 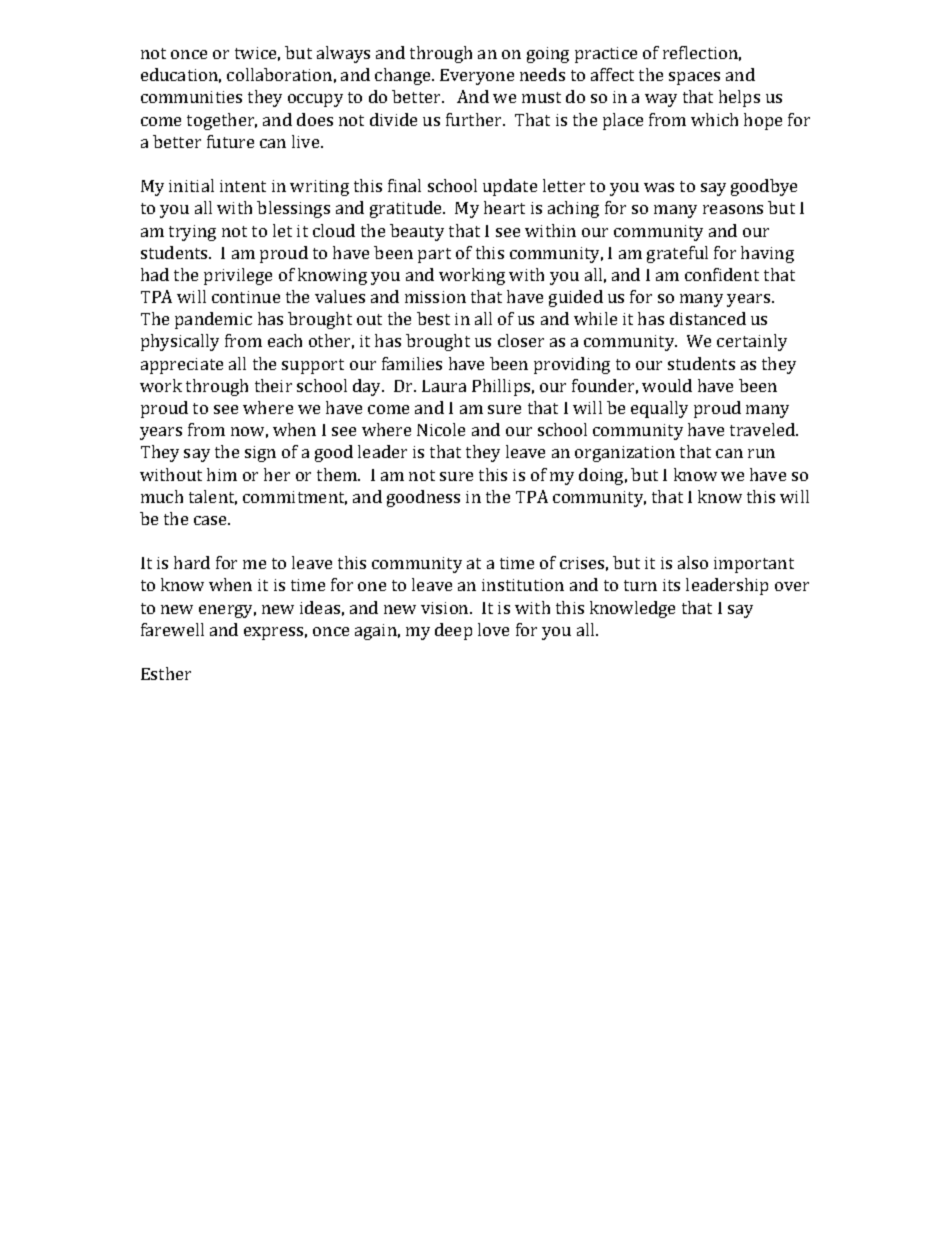 I want to click on Everyone, so click(x=477, y=77).
